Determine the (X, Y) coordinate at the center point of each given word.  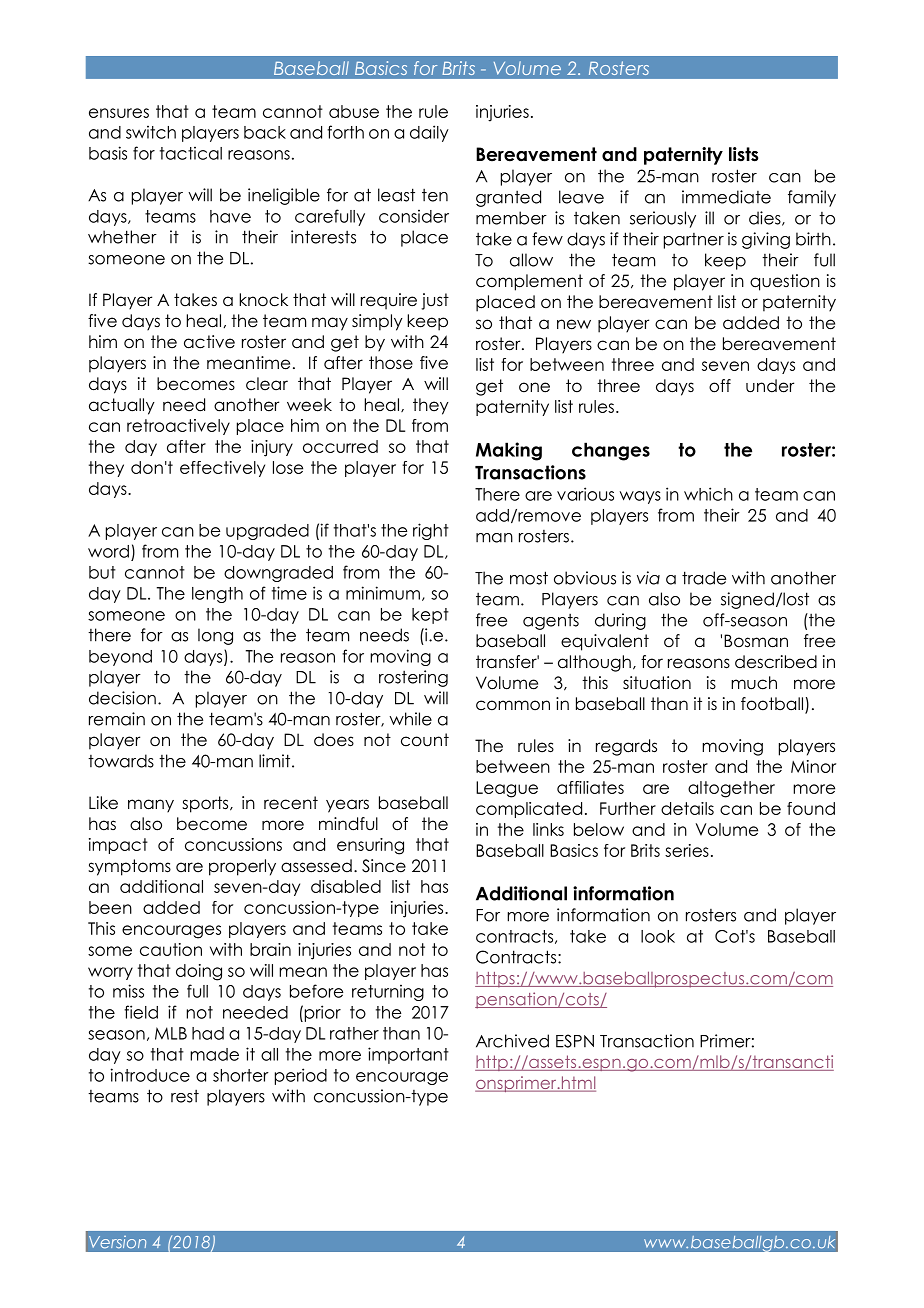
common (513, 705)
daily (429, 133)
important (408, 1055)
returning (388, 992)
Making (509, 451)
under (770, 386)
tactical (191, 153)
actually (122, 406)
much (754, 683)
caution (171, 949)
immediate (726, 197)
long (215, 636)
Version (117, 1242)
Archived (512, 1041)
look (658, 936)
